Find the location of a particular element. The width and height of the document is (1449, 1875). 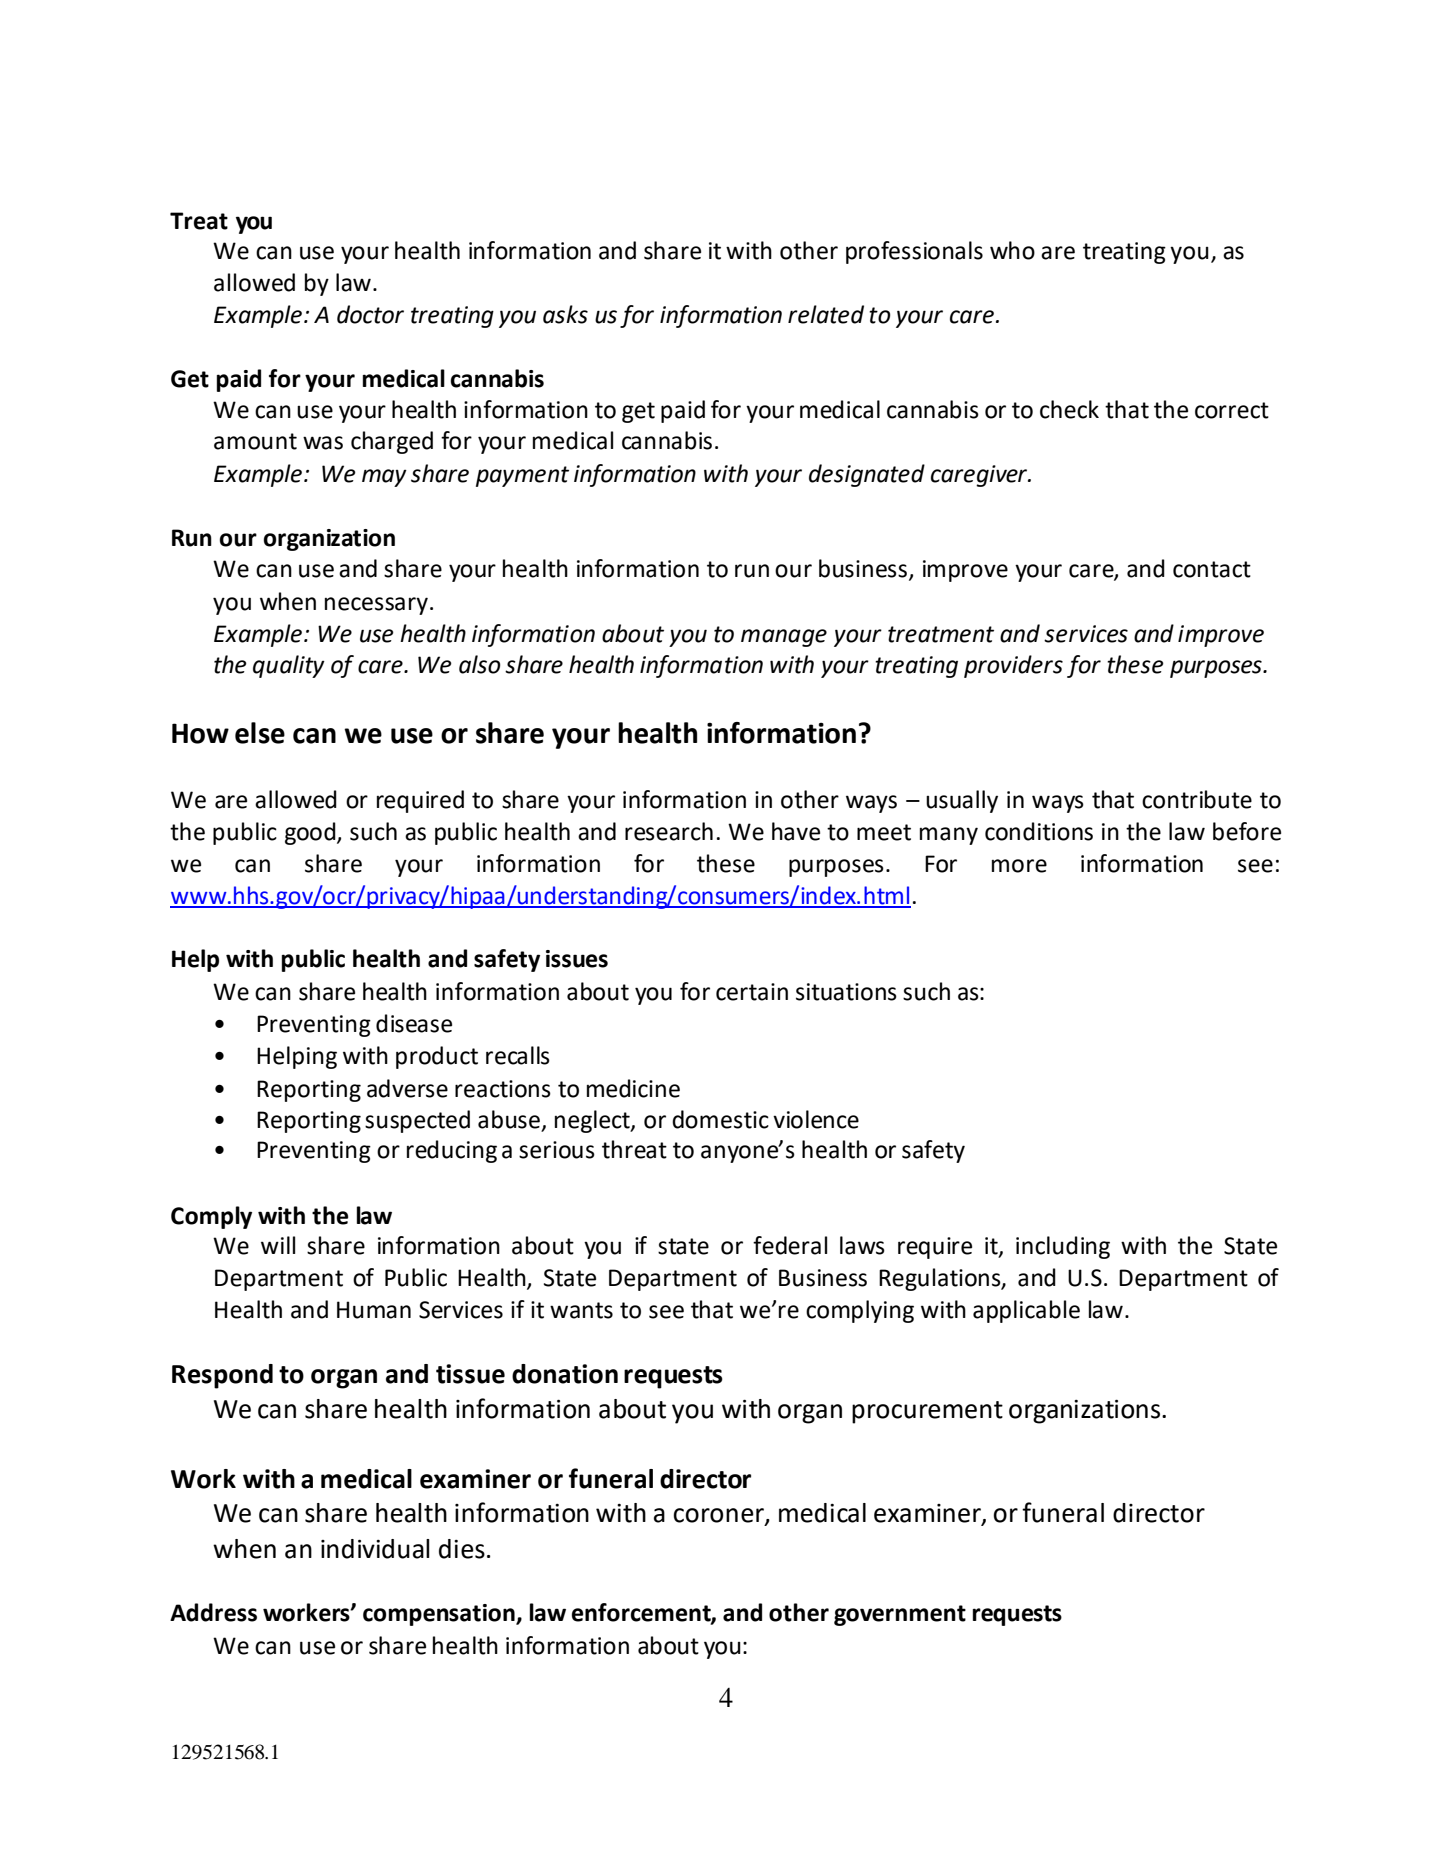

certain is located at coordinates (752, 992).
